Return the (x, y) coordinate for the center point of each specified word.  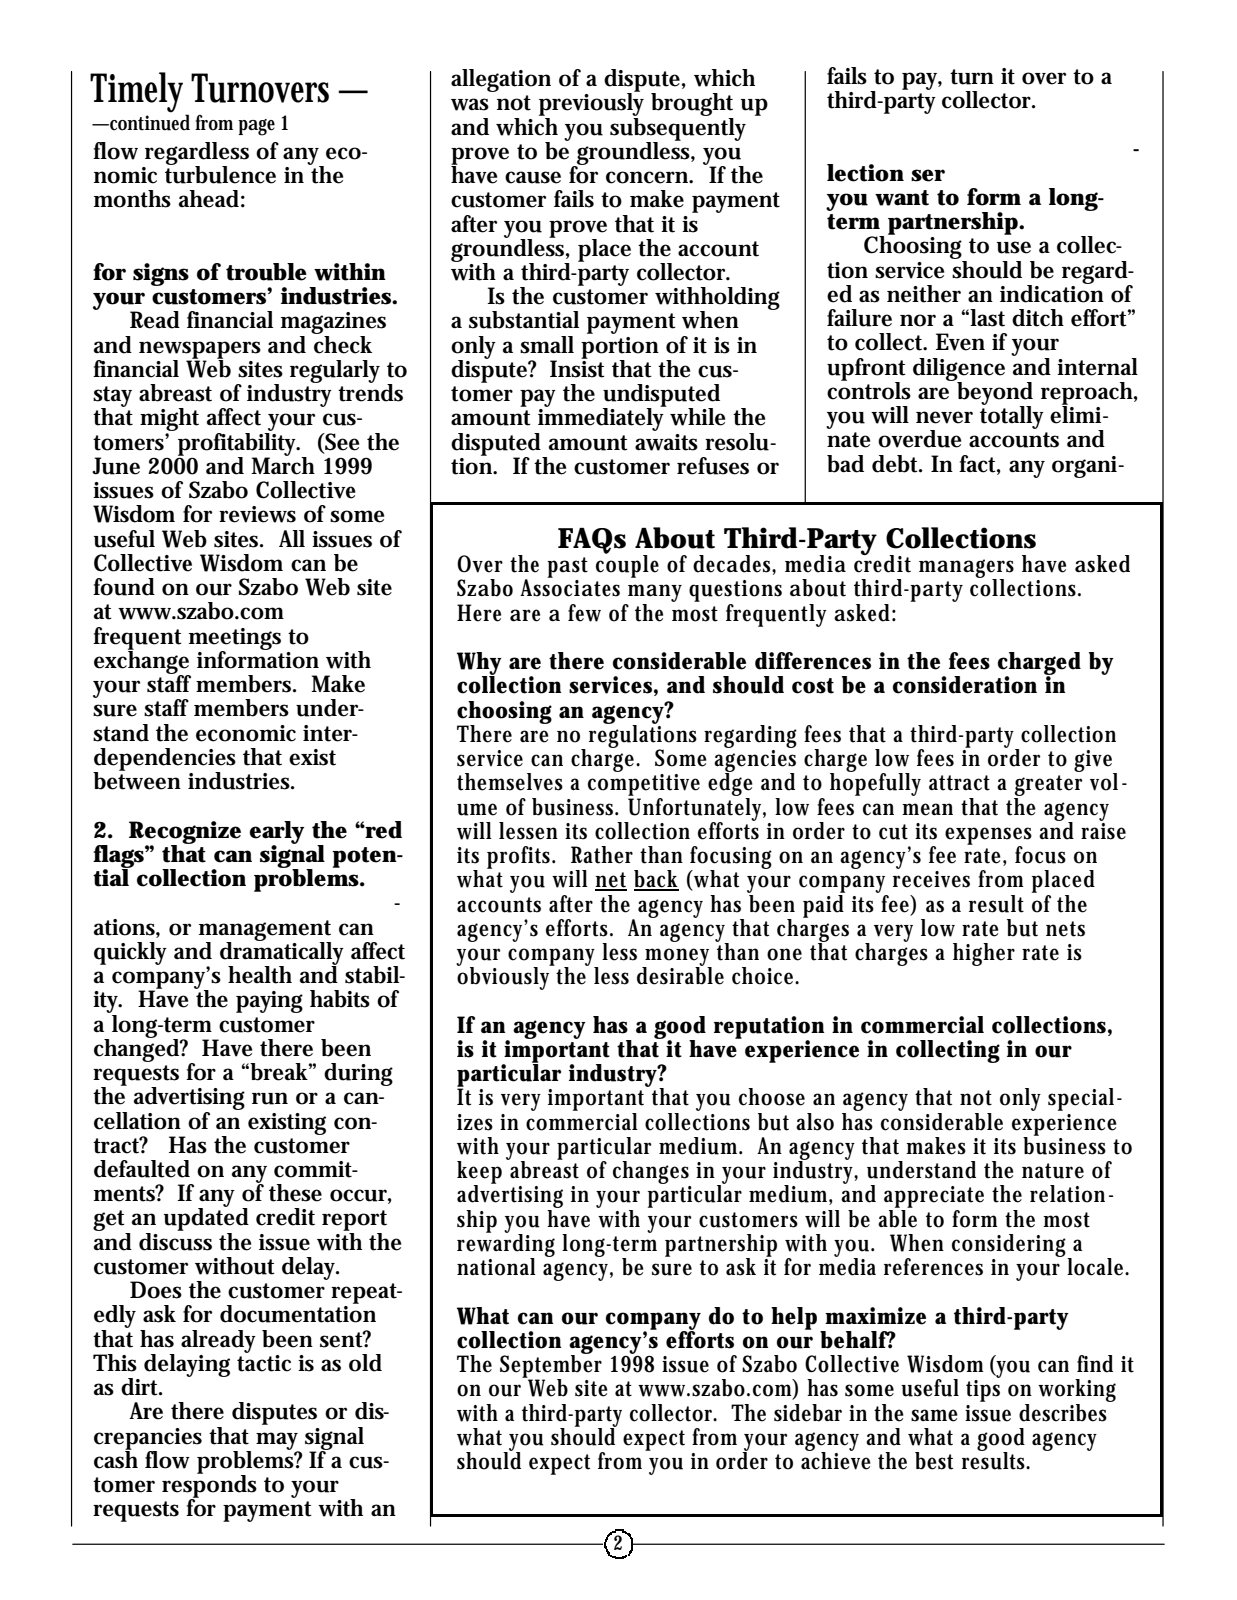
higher (984, 954)
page (256, 127)
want (902, 198)
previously (591, 105)
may (278, 1442)
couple (627, 565)
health (260, 975)
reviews (257, 514)
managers (966, 569)
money (677, 958)
